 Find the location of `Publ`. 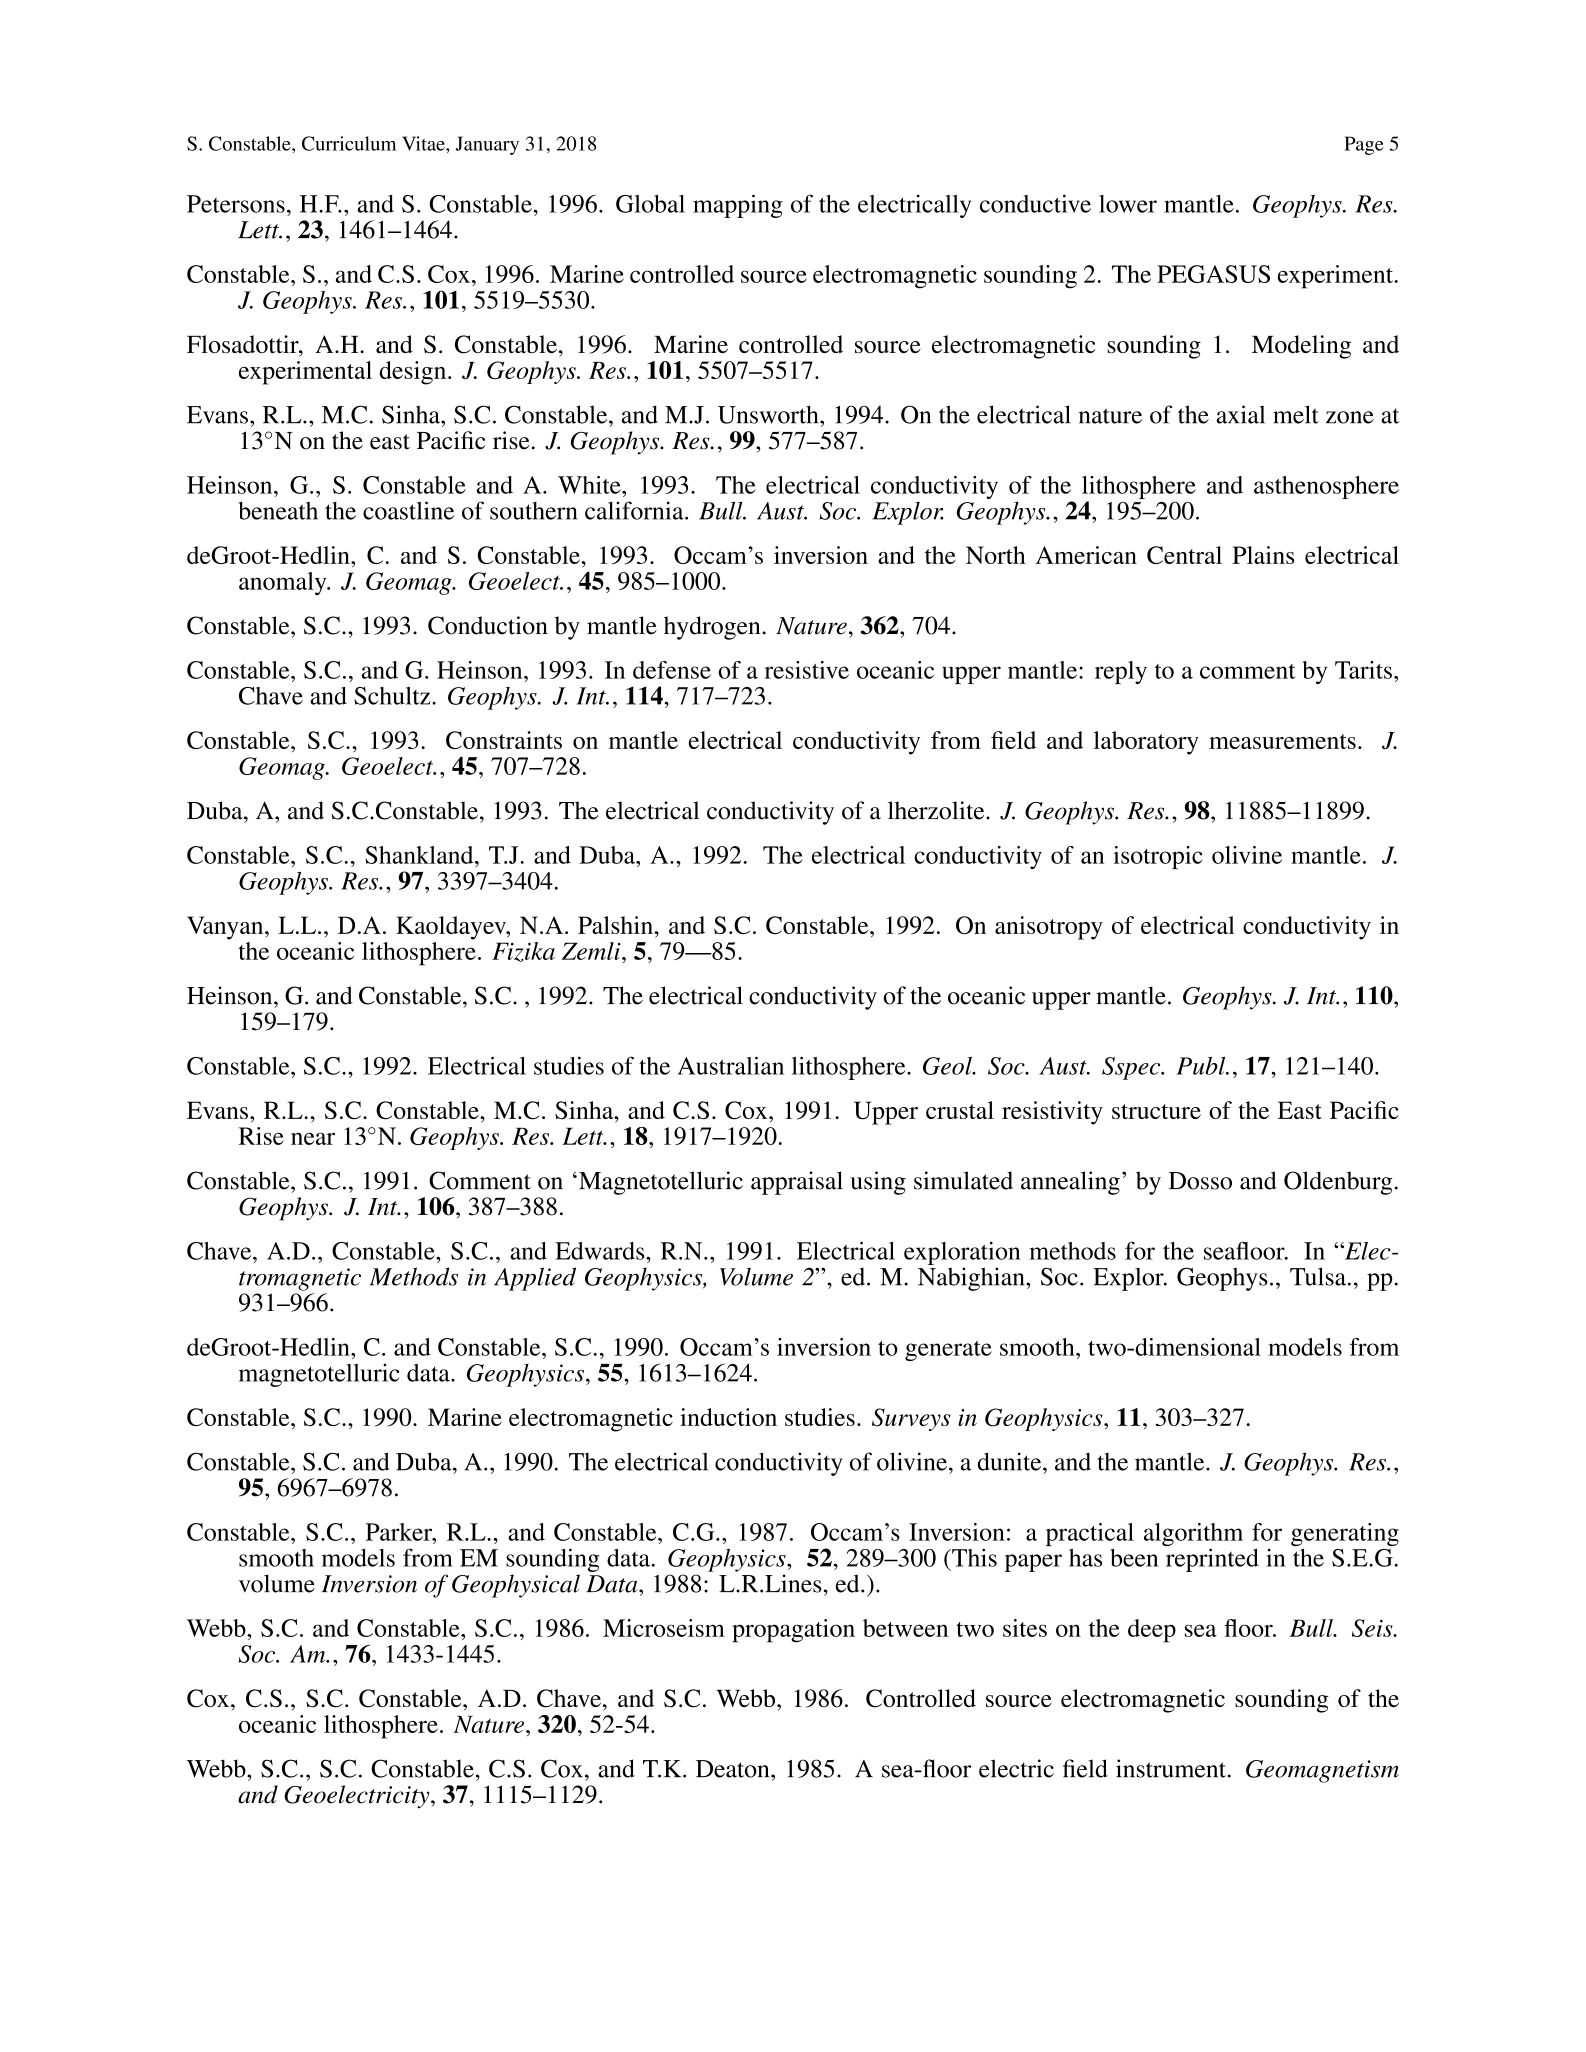

Publ is located at coordinates (1202, 1066).
